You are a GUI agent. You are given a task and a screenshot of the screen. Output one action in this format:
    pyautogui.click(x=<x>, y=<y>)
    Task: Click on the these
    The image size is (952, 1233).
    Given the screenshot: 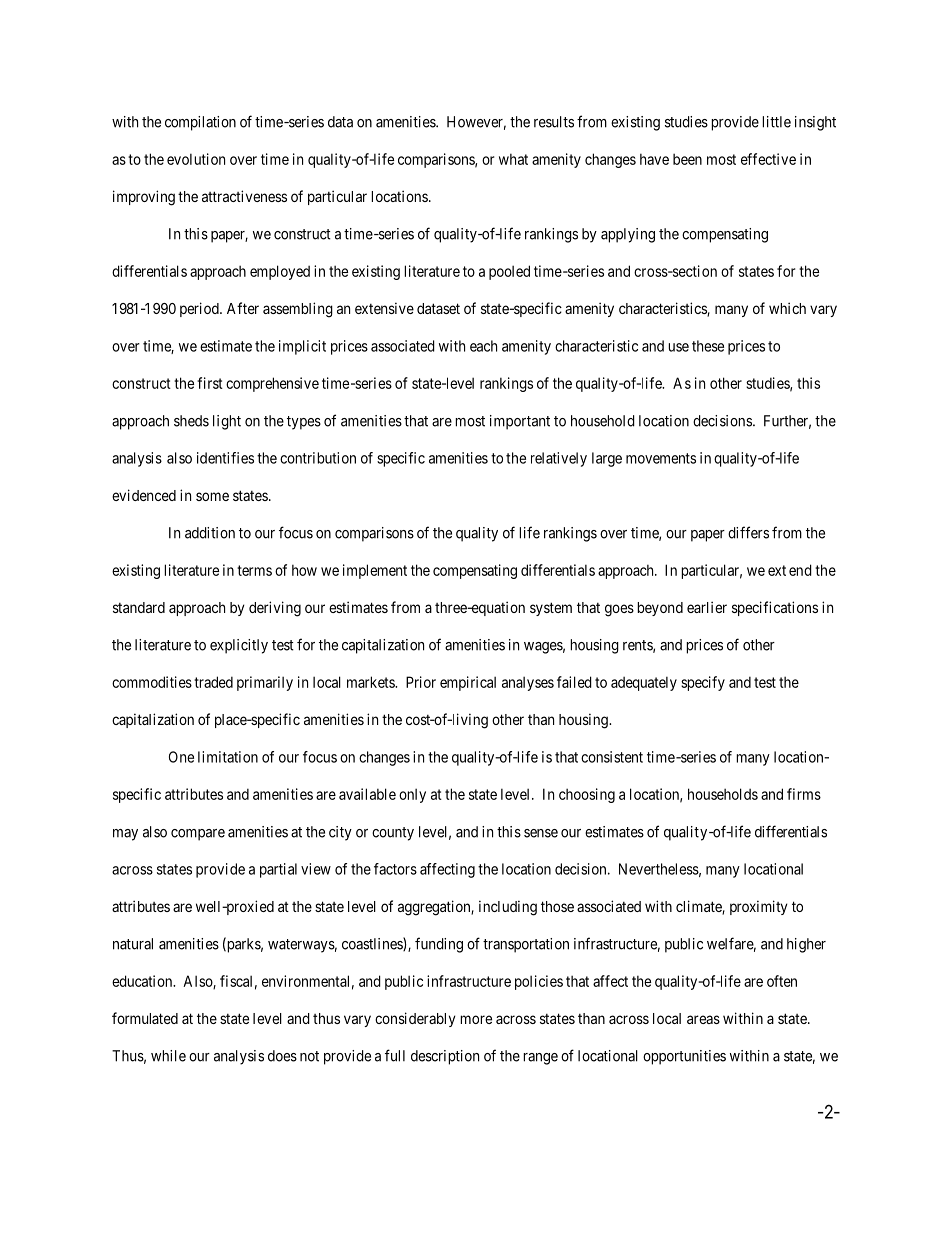 What is the action you would take?
    pyautogui.click(x=708, y=346)
